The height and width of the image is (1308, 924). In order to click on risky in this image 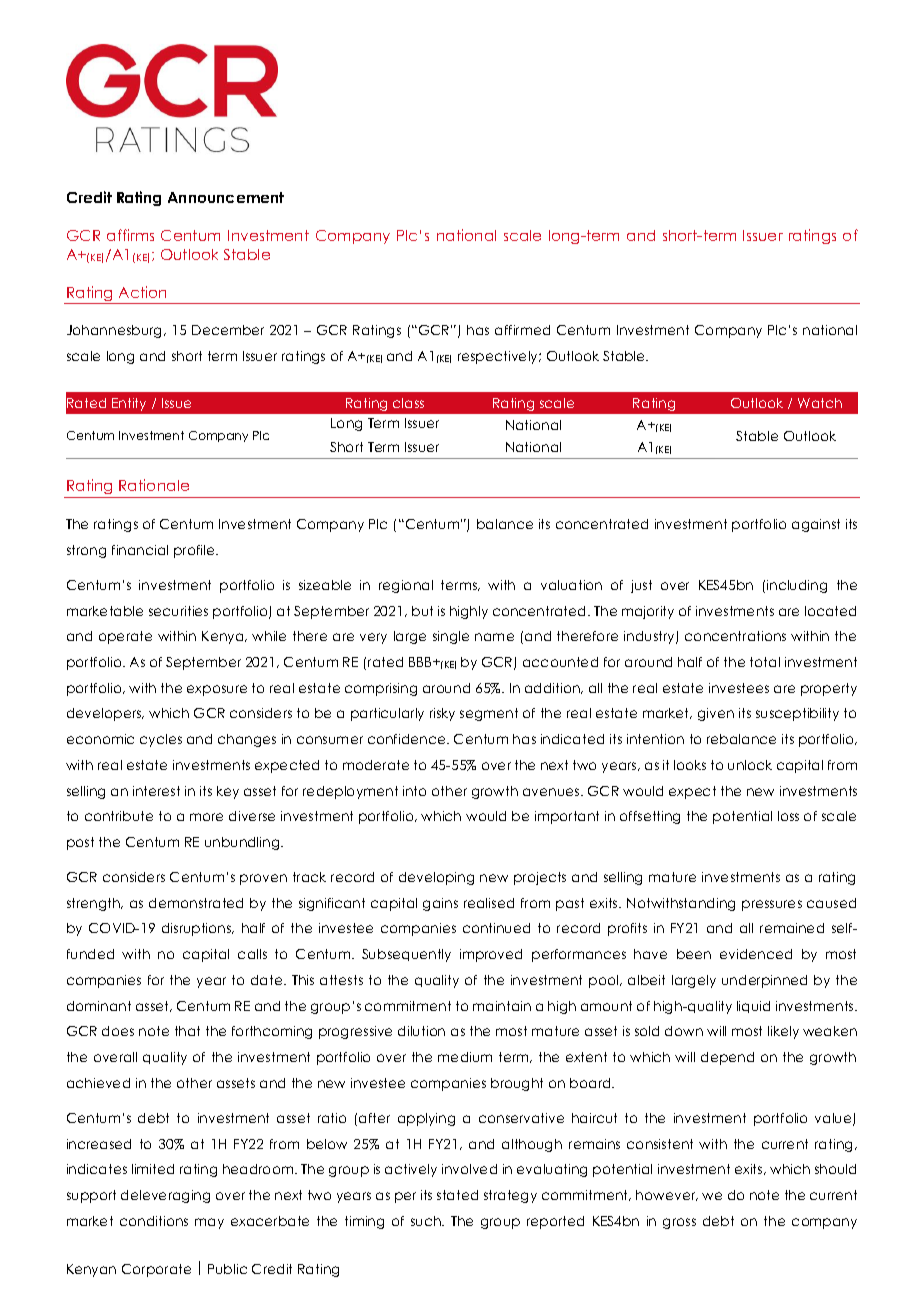, I will do `click(442, 714)`.
